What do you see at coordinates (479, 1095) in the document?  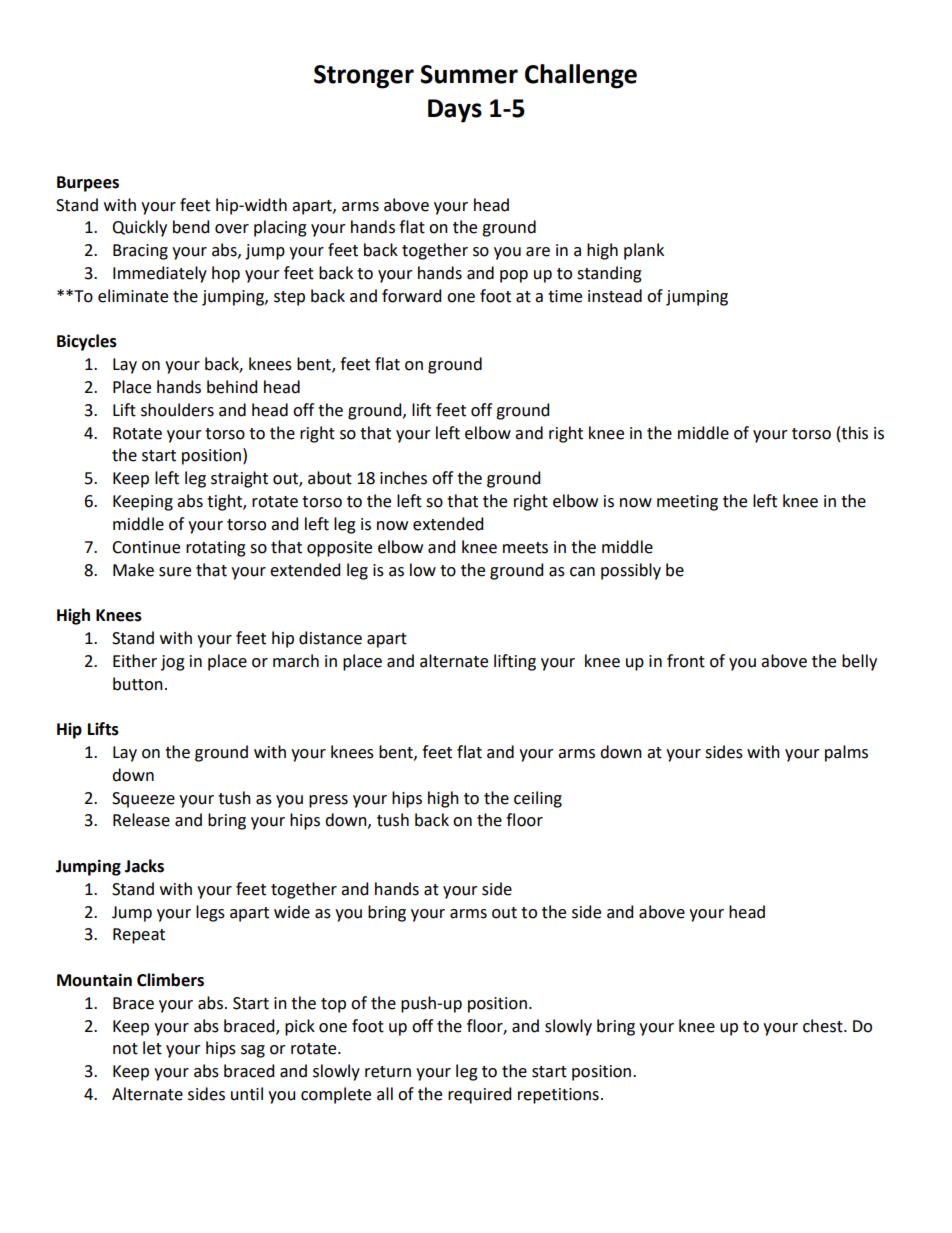 I see `required` at bounding box center [479, 1095].
